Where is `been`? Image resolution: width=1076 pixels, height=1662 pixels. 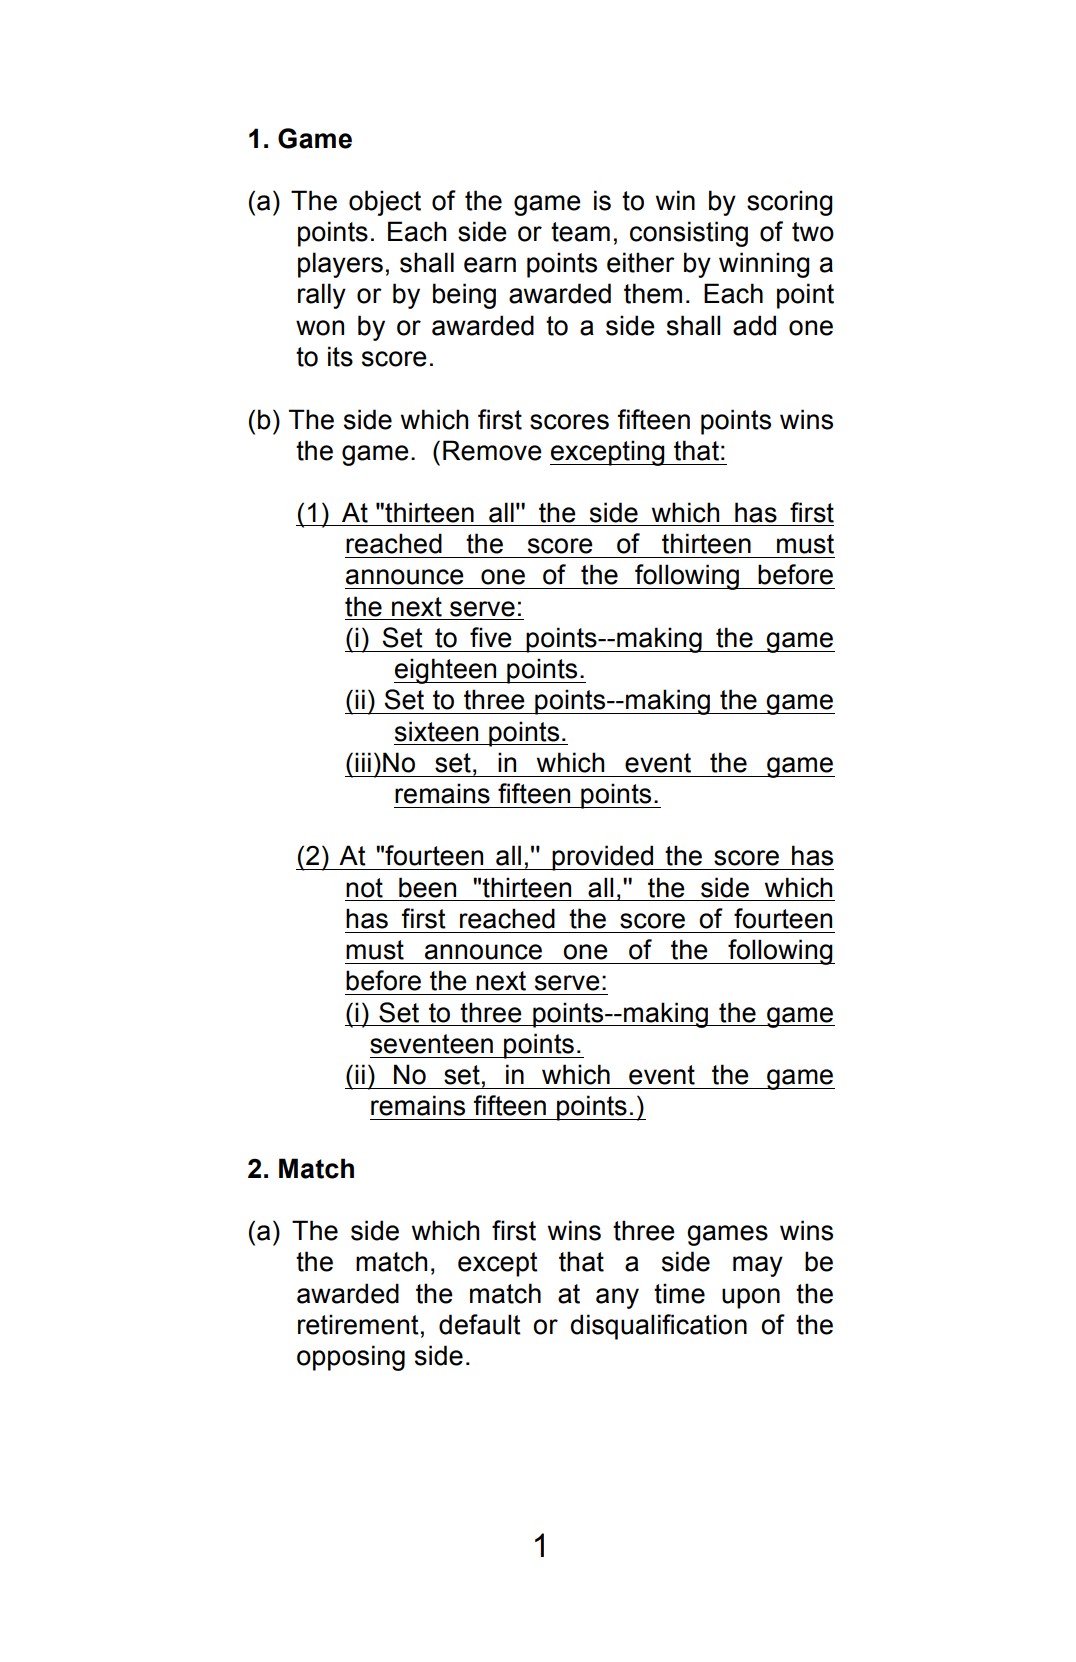
been is located at coordinates (427, 887).
